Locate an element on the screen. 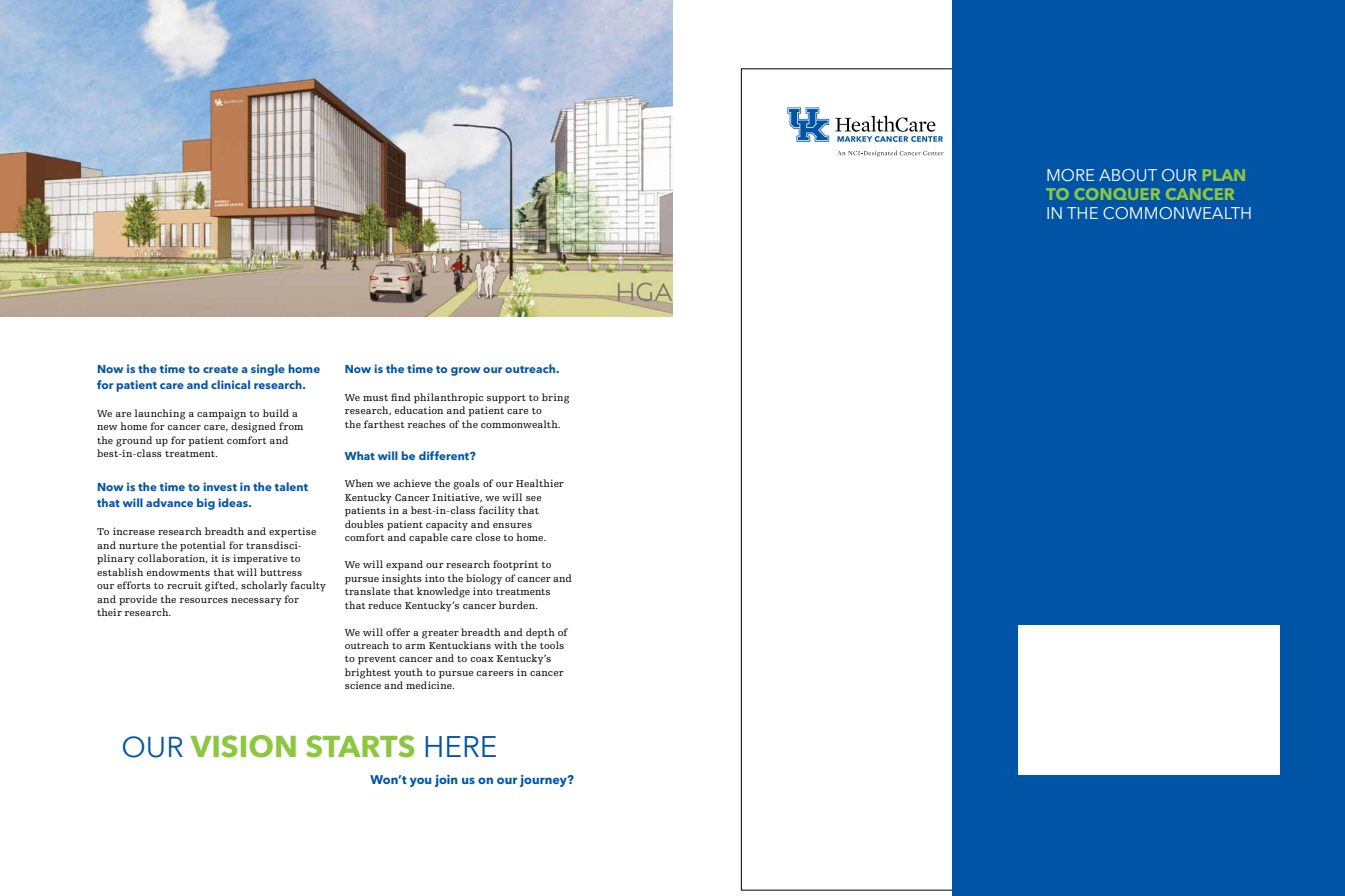  burden is located at coordinates (518, 605).
